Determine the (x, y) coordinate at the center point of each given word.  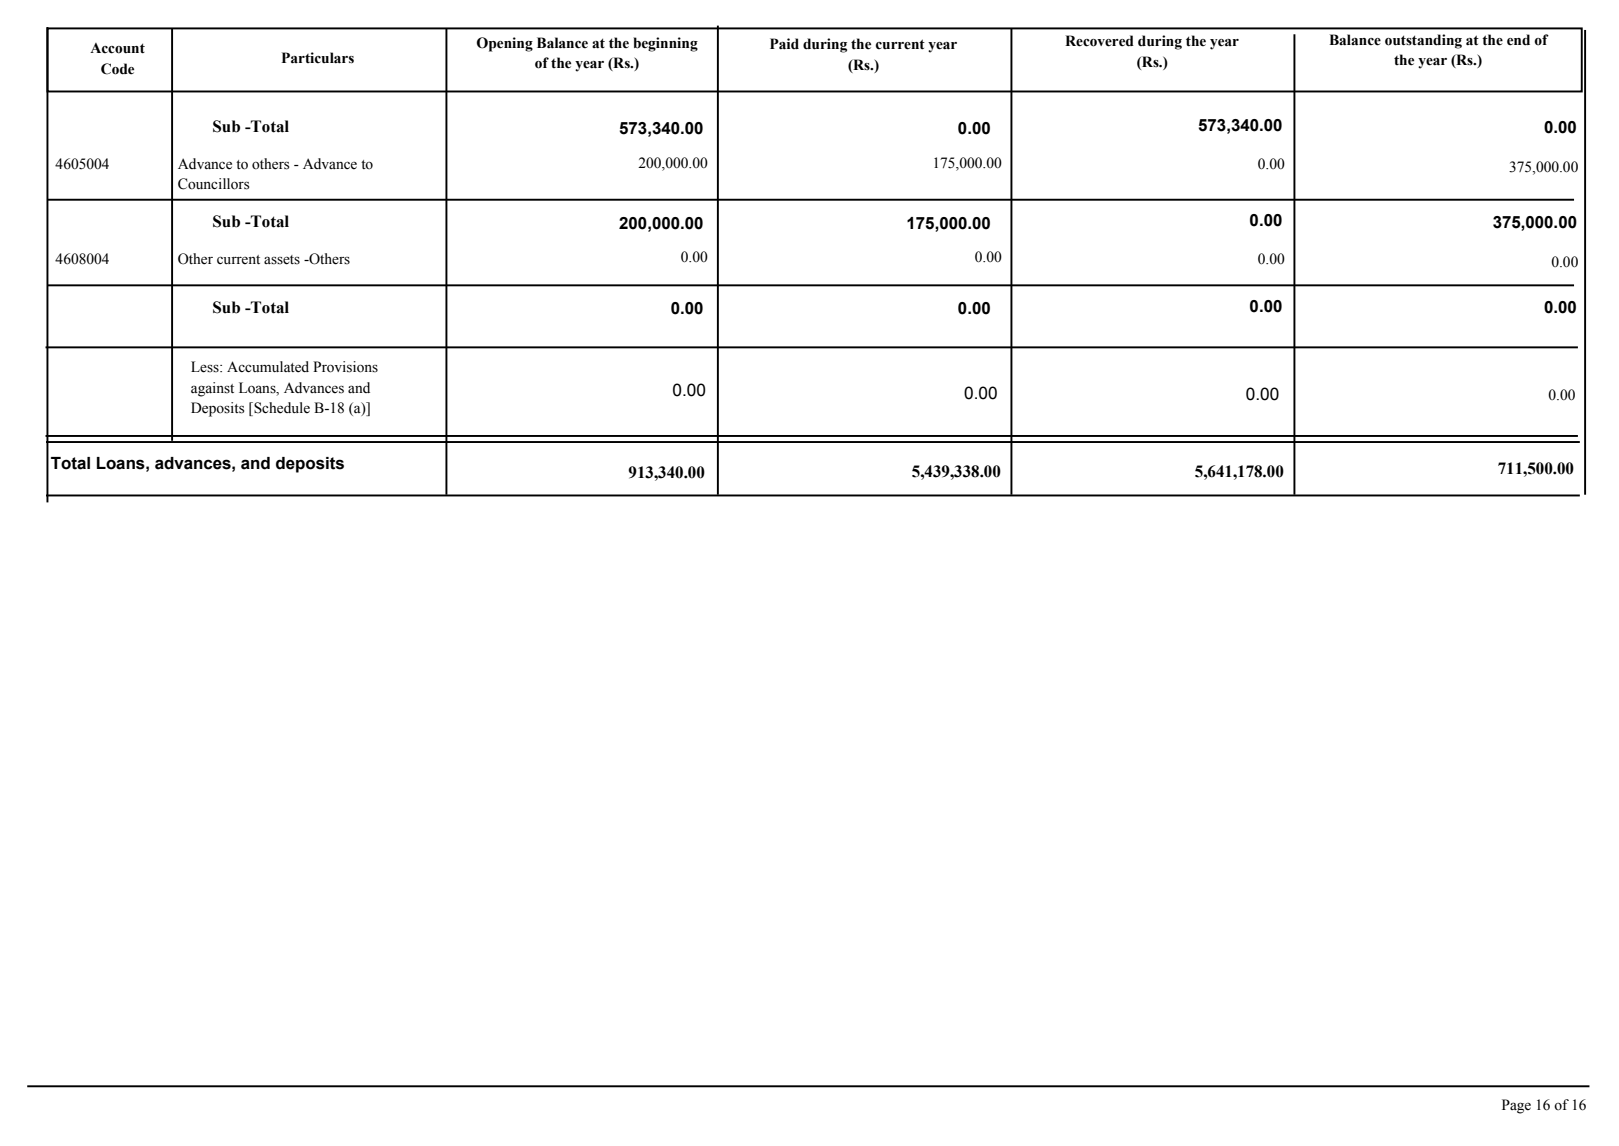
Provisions (345, 367)
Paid (784, 44)
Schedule (281, 409)
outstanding (1423, 41)
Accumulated (268, 367)
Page (1516, 1106)
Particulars (318, 58)
